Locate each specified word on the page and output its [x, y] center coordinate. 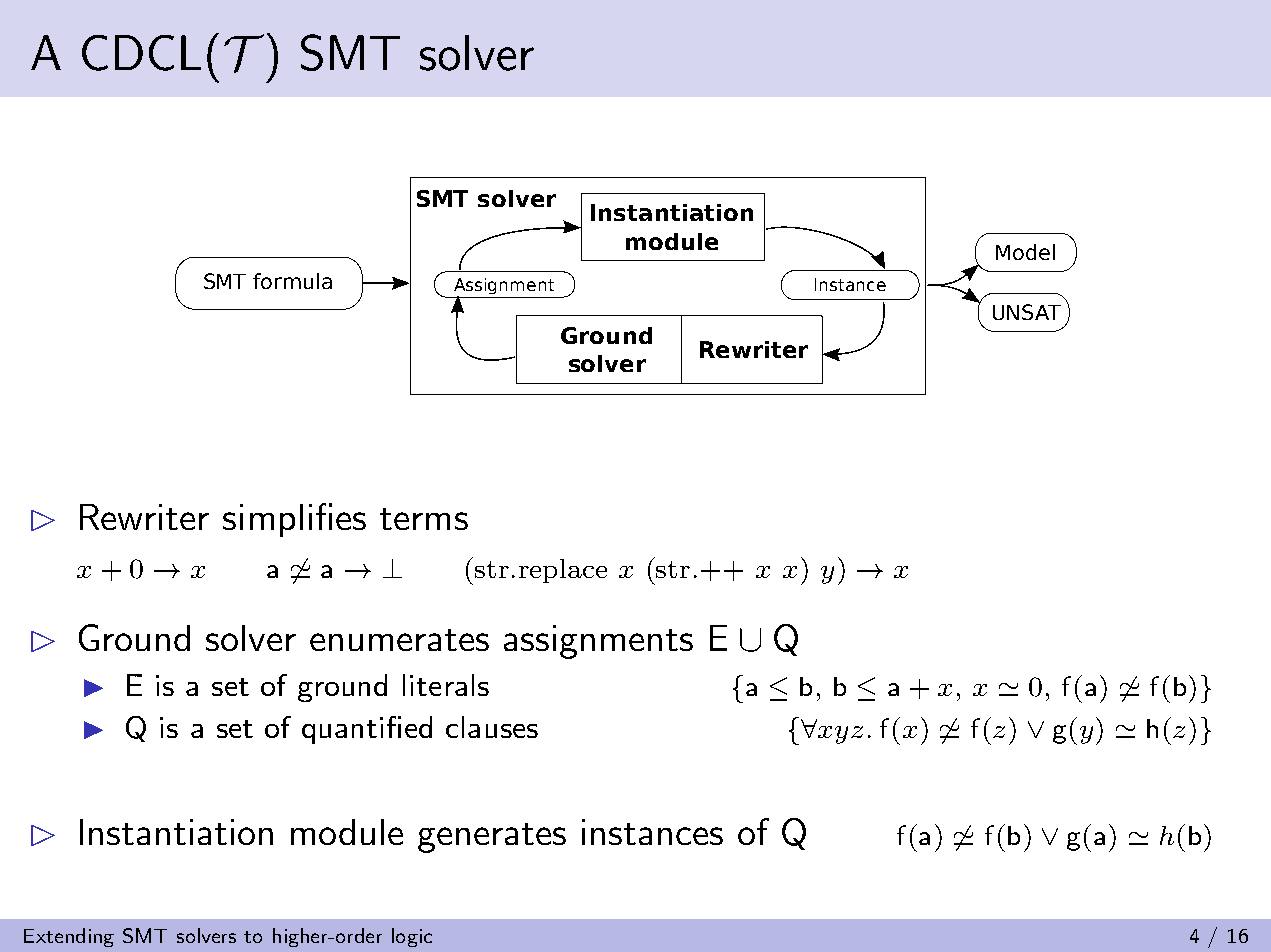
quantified [367, 730]
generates [492, 838]
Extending [69, 937]
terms [424, 519]
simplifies [294, 520]
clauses [492, 727]
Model [1025, 252]
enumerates [399, 640]
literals [446, 685]
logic [412, 937]
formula [292, 281]
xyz [840, 735]
